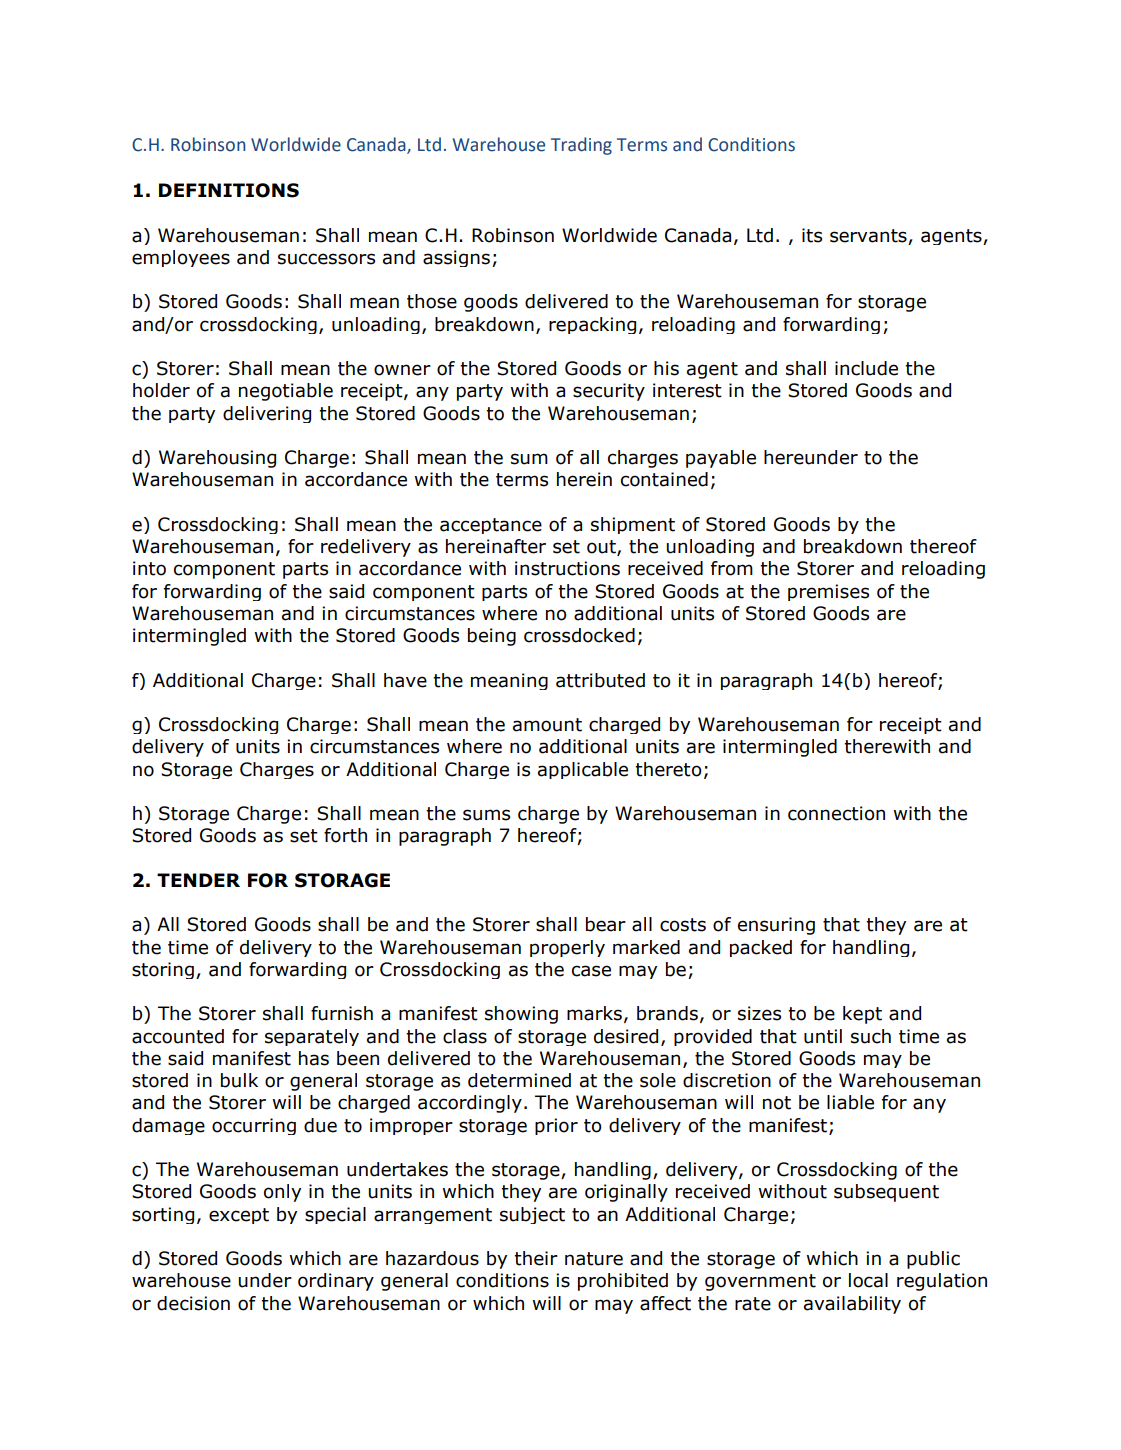  What do you see at coordinates (536, 1258) in the document?
I see `their` at bounding box center [536, 1258].
